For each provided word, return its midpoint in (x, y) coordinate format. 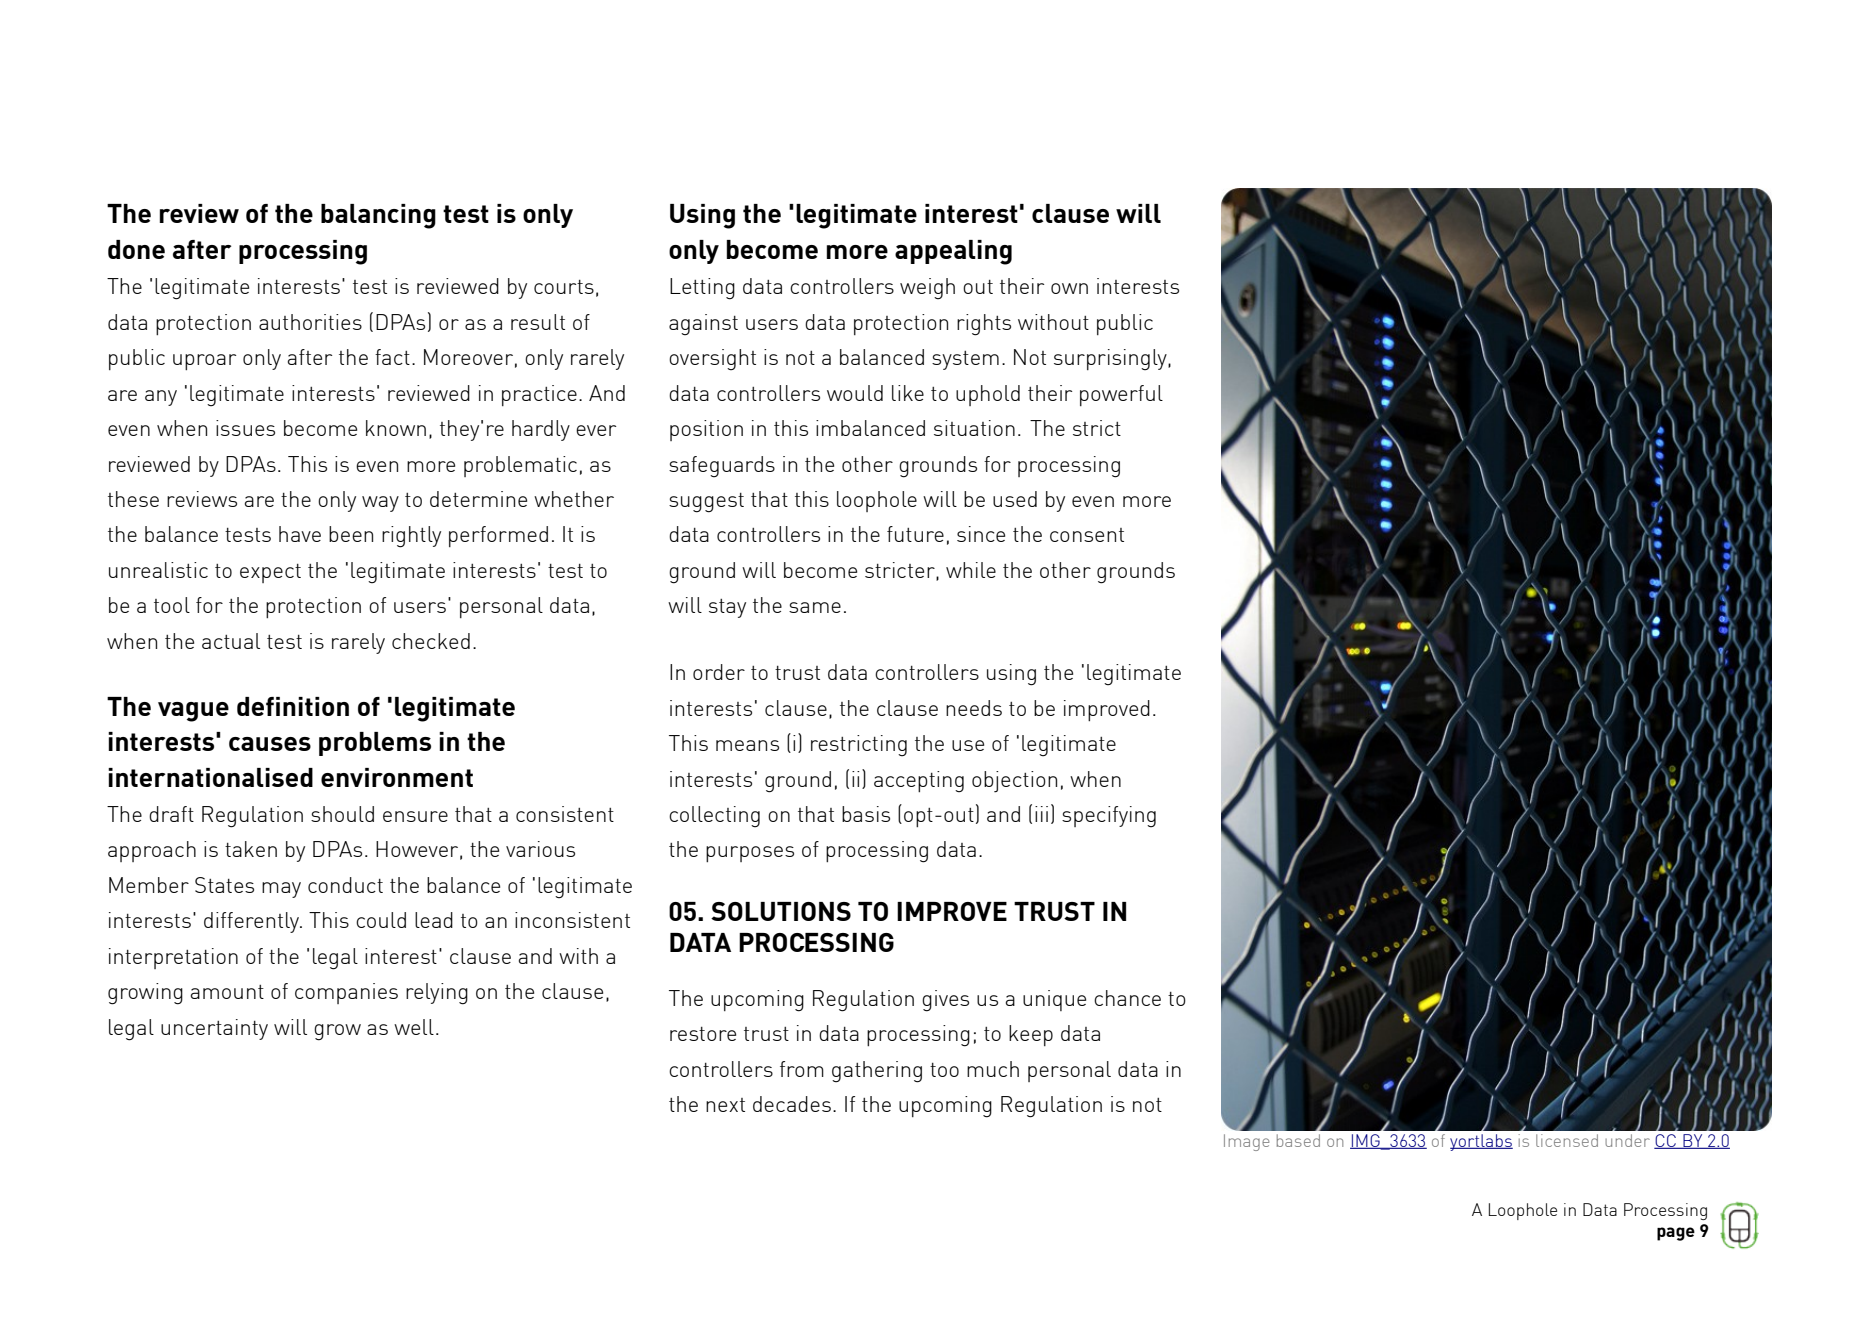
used (1015, 499)
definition (293, 706)
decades (792, 1104)
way (380, 504)
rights (984, 325)
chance (1127, 998)
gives (945, 1001)
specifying (1109, 816)
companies (346, 993)
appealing (953, 252)
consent (1087, 535)
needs (974, 708)
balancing (378, 216)
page (1676, 1234)
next (725, 1105)
